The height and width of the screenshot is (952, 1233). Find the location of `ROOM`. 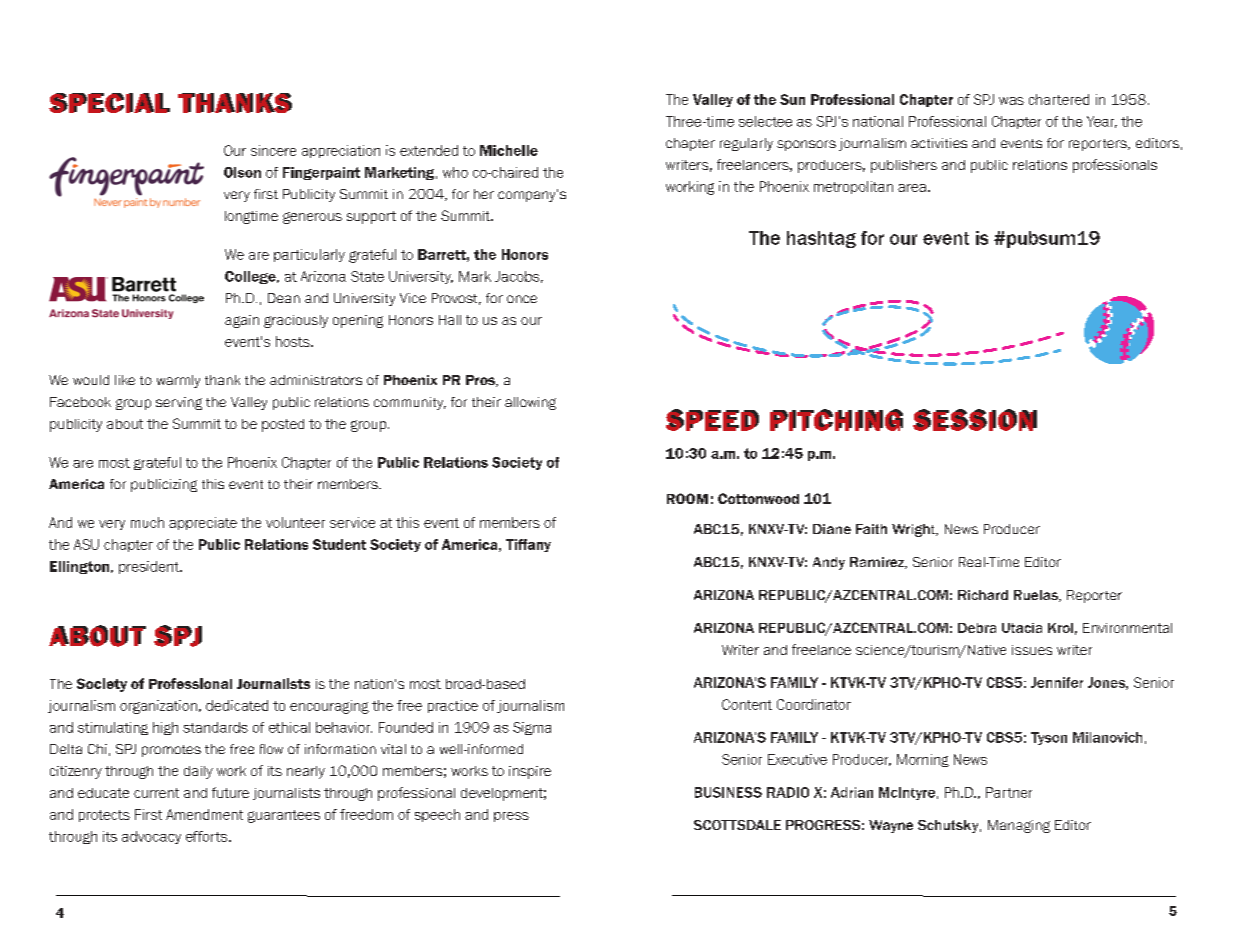

ROOM is located at coordinates (687, 498).
